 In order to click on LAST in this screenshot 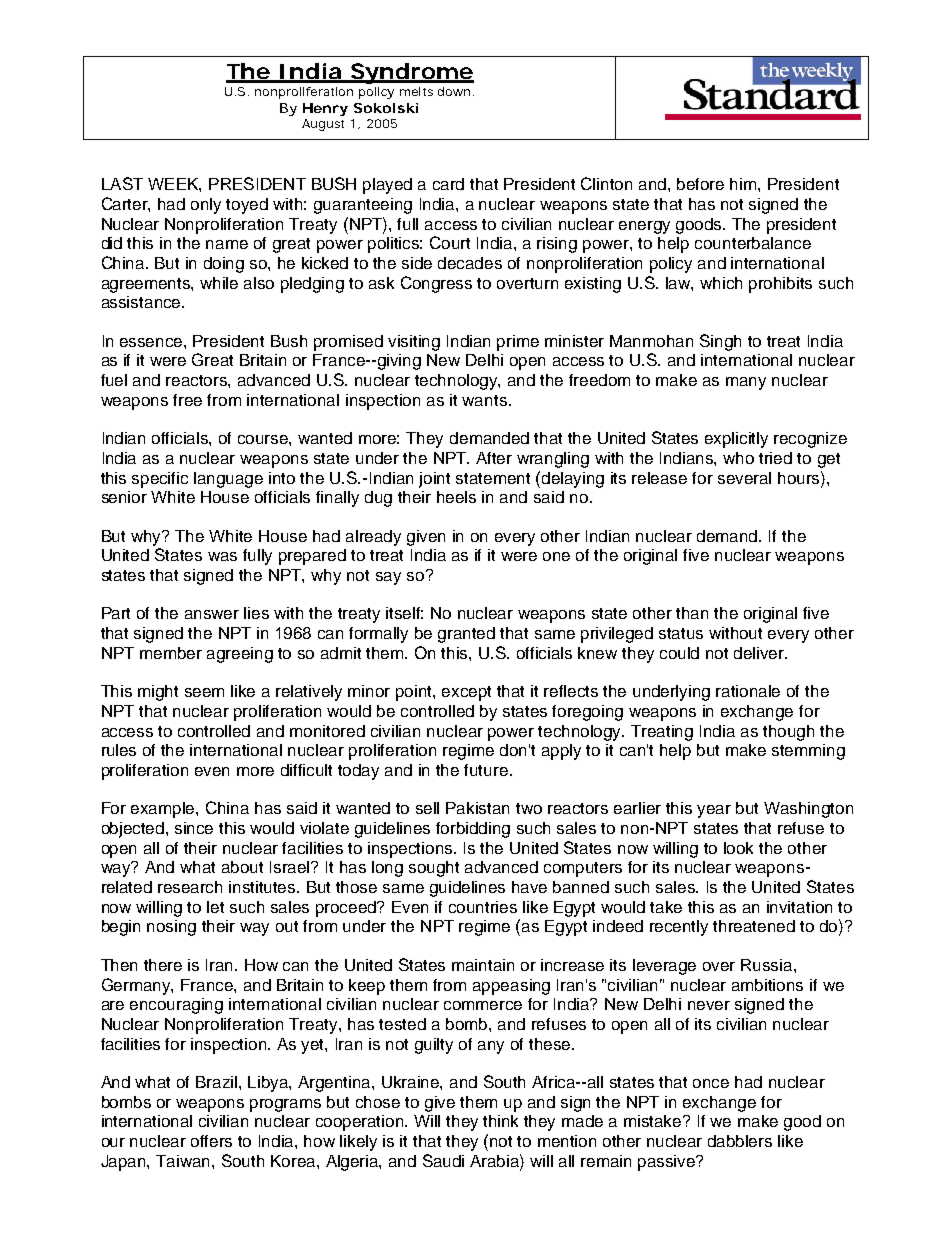, I will do `click(122, 183)`.
